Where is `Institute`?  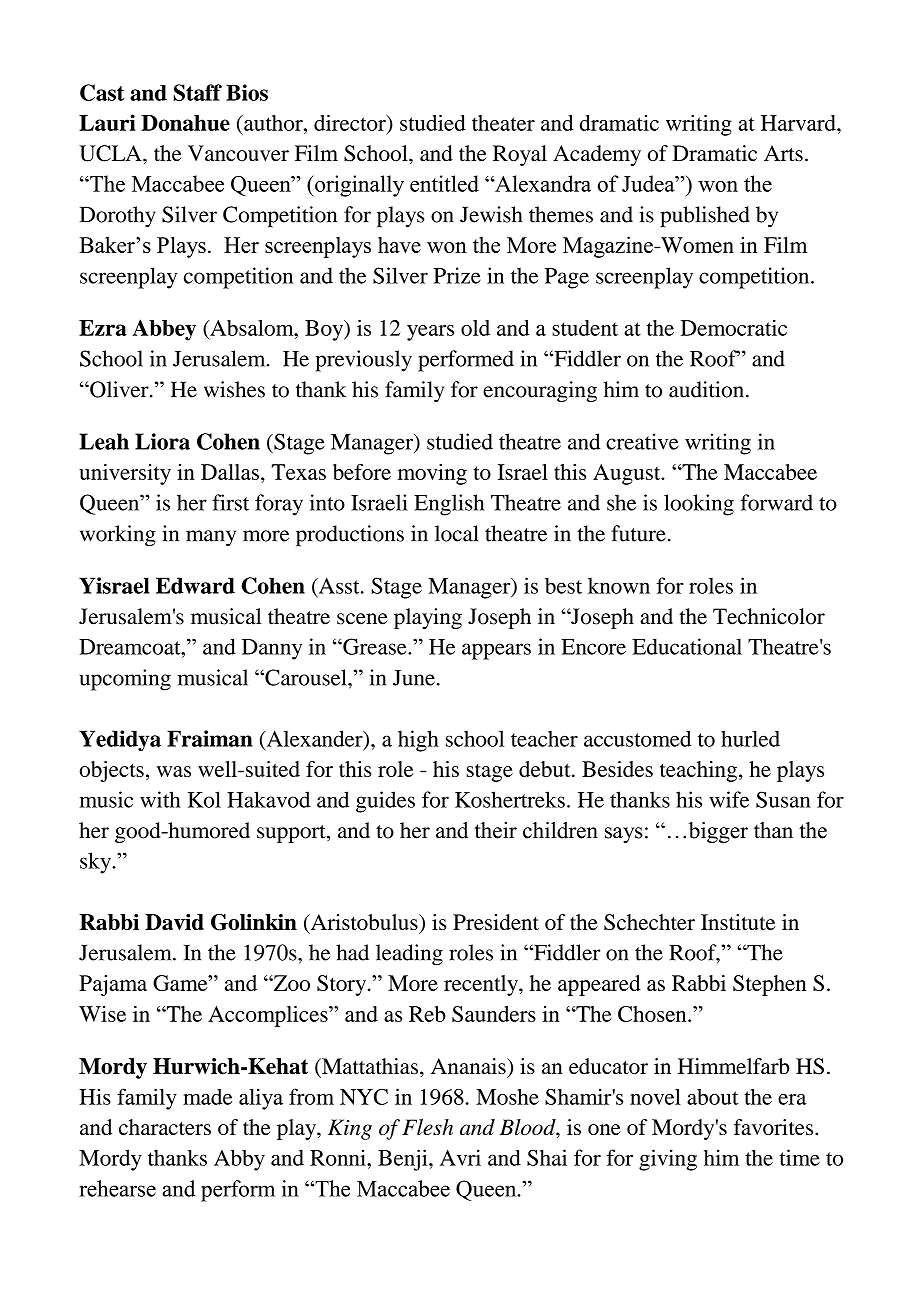
Institute is located at coordinates (738, 922).
